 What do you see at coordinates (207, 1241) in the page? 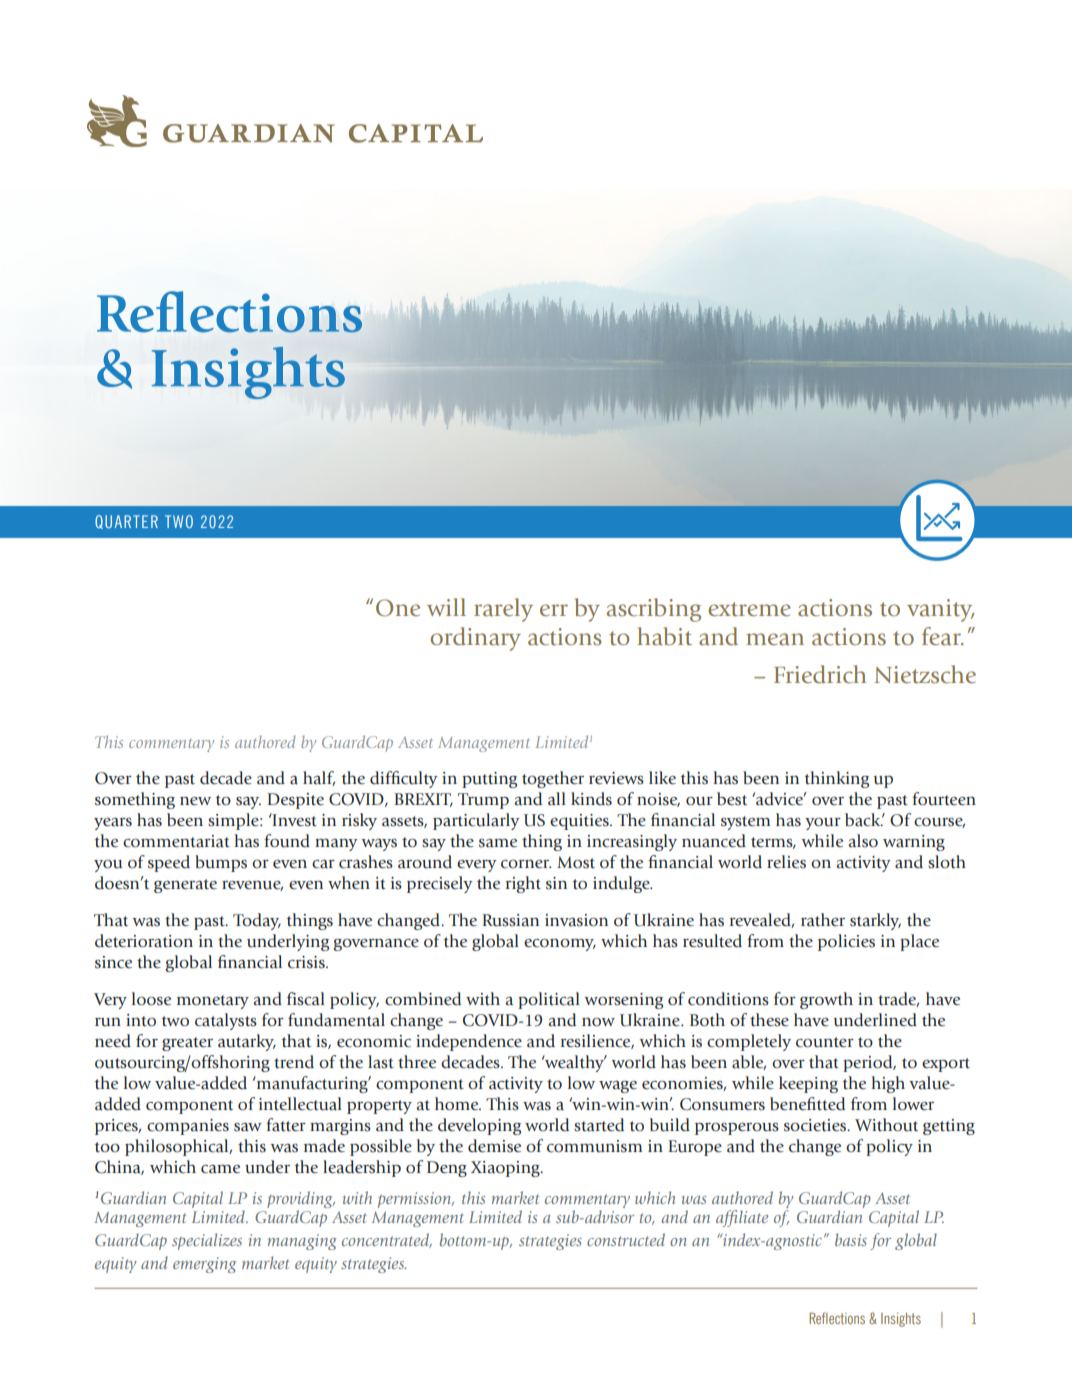
I see `specializes` at bounding box center [207, 1241].
